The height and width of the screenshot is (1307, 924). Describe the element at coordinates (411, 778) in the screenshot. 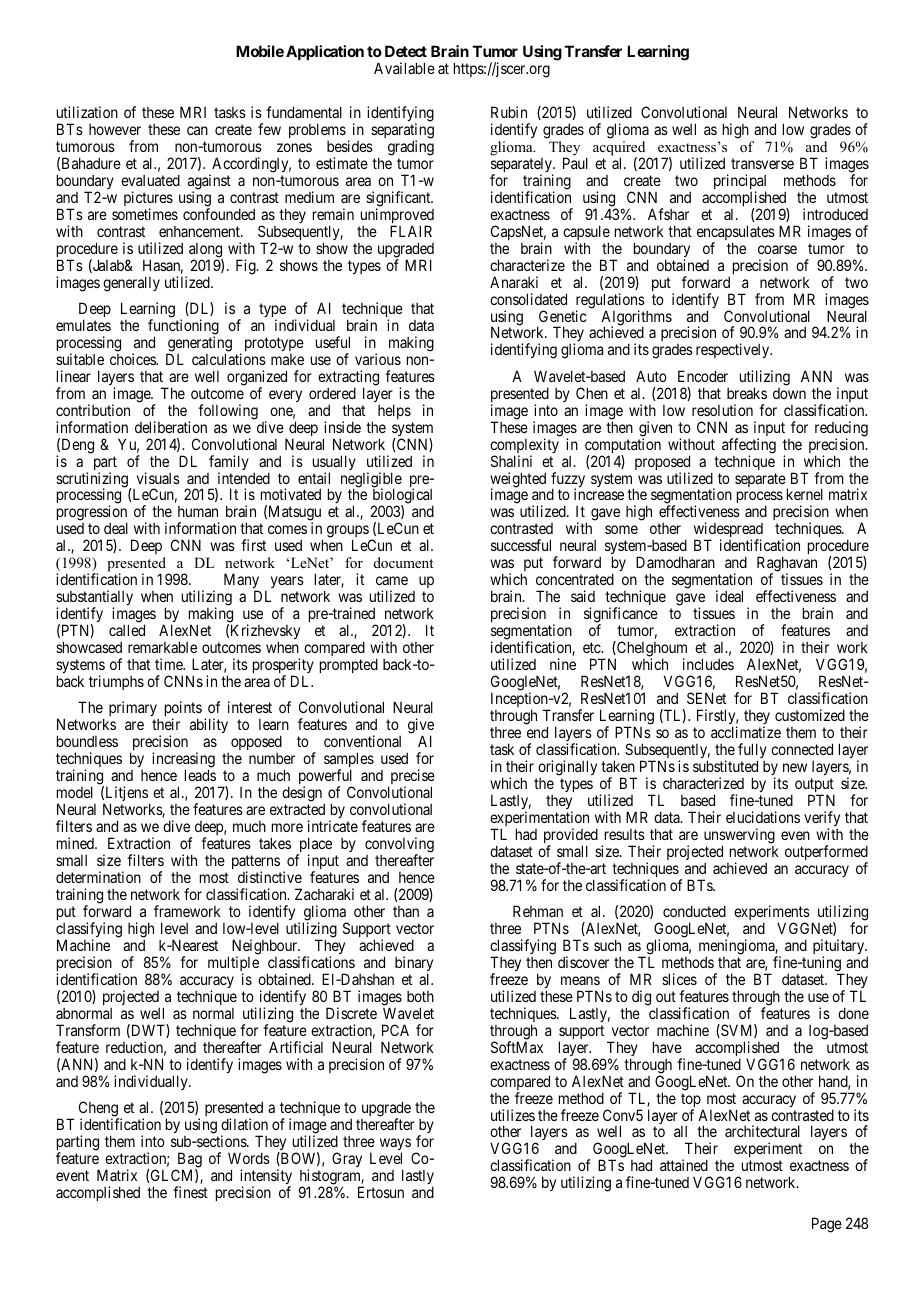

I see `precise` at that location.
